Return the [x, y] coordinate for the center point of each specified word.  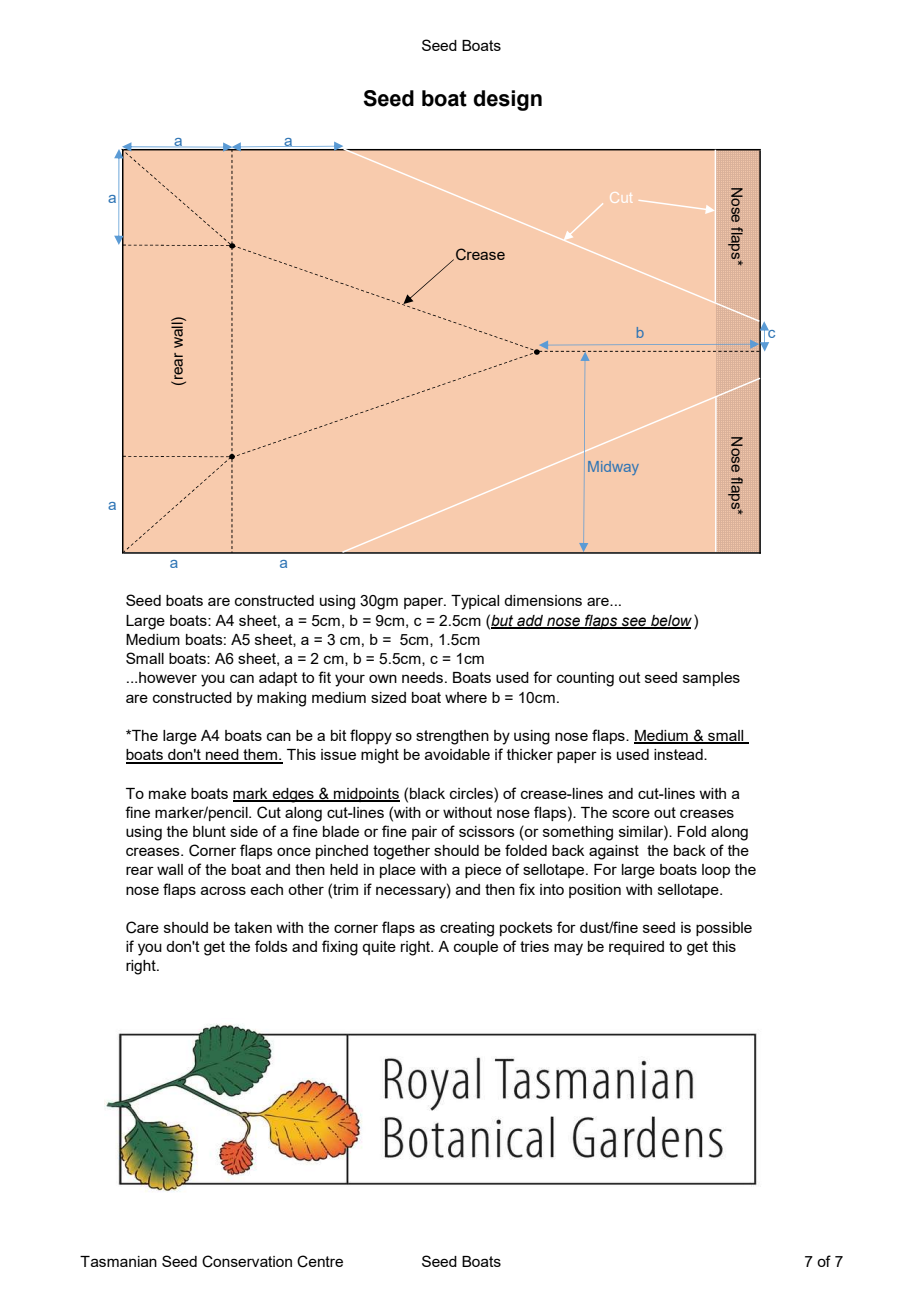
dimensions [543, 600]
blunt [209, 831]
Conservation [247, 1261]
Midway [613, 468]
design [507, 100]
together [401, 852]
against [614, 852]
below [670, 621]
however [168, 677]
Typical [475, 602]
